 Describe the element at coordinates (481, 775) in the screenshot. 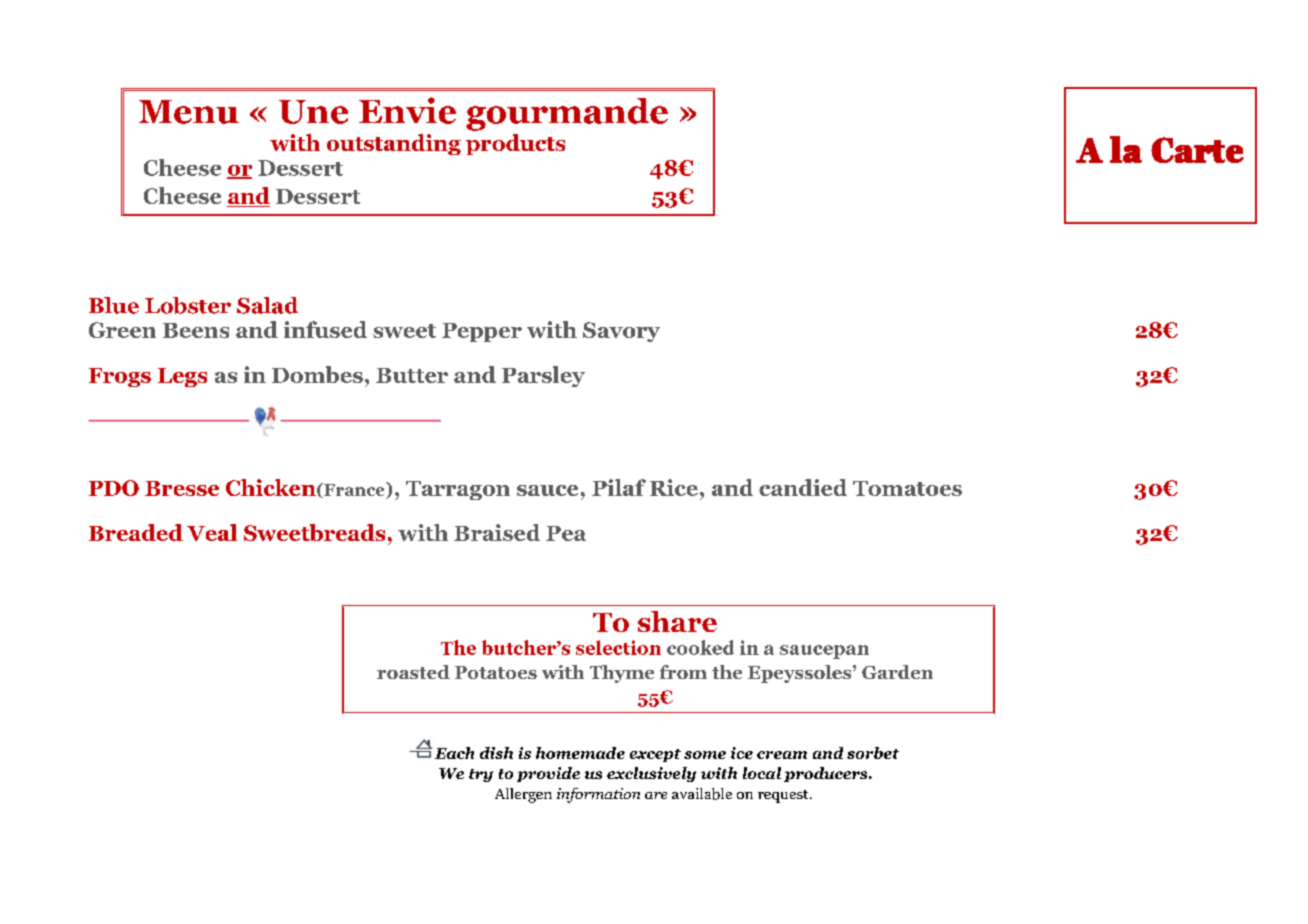

I see `try` at that location.
